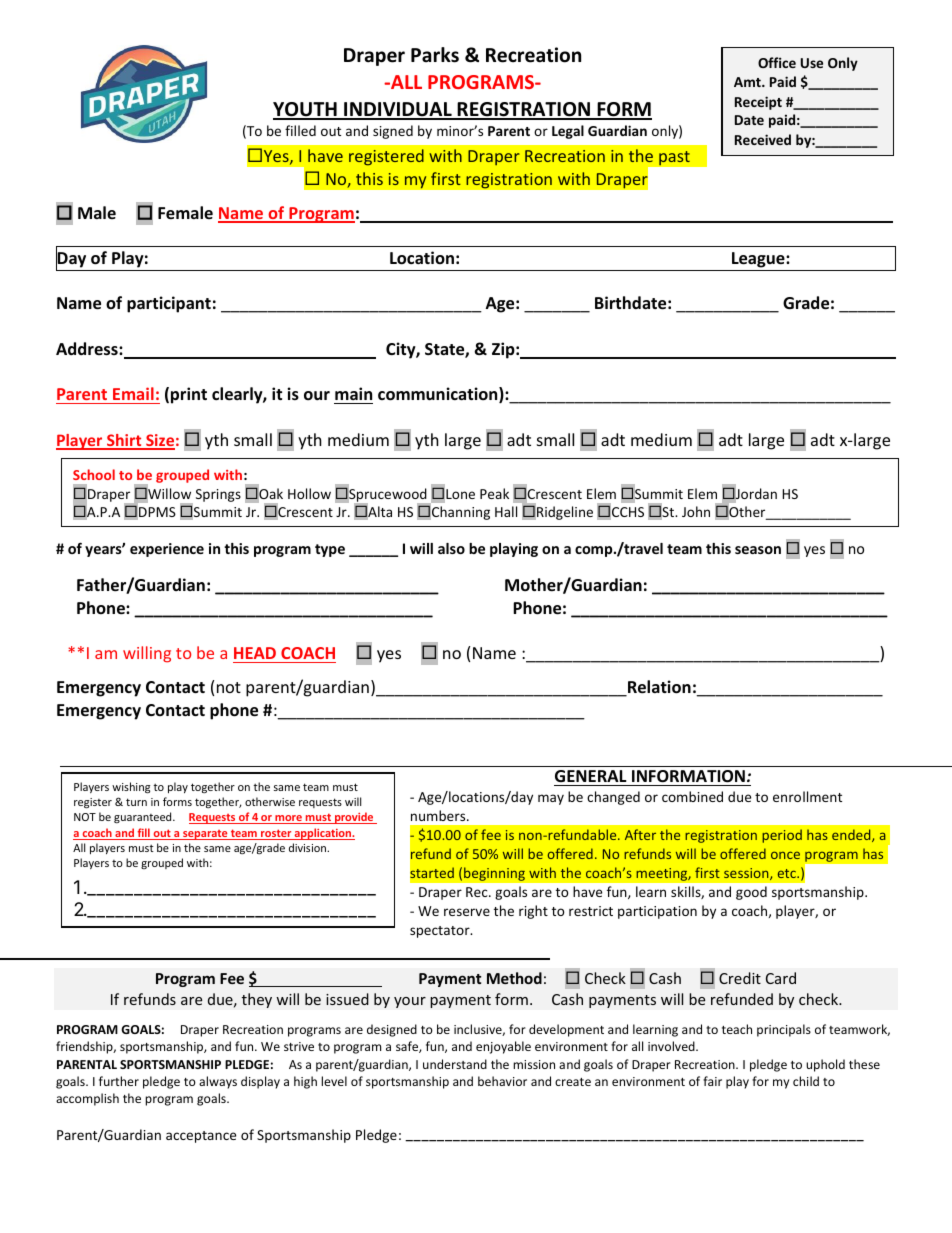  Describe the element at coordinates (748, 82) in the image. I see `Amt` at that location.
